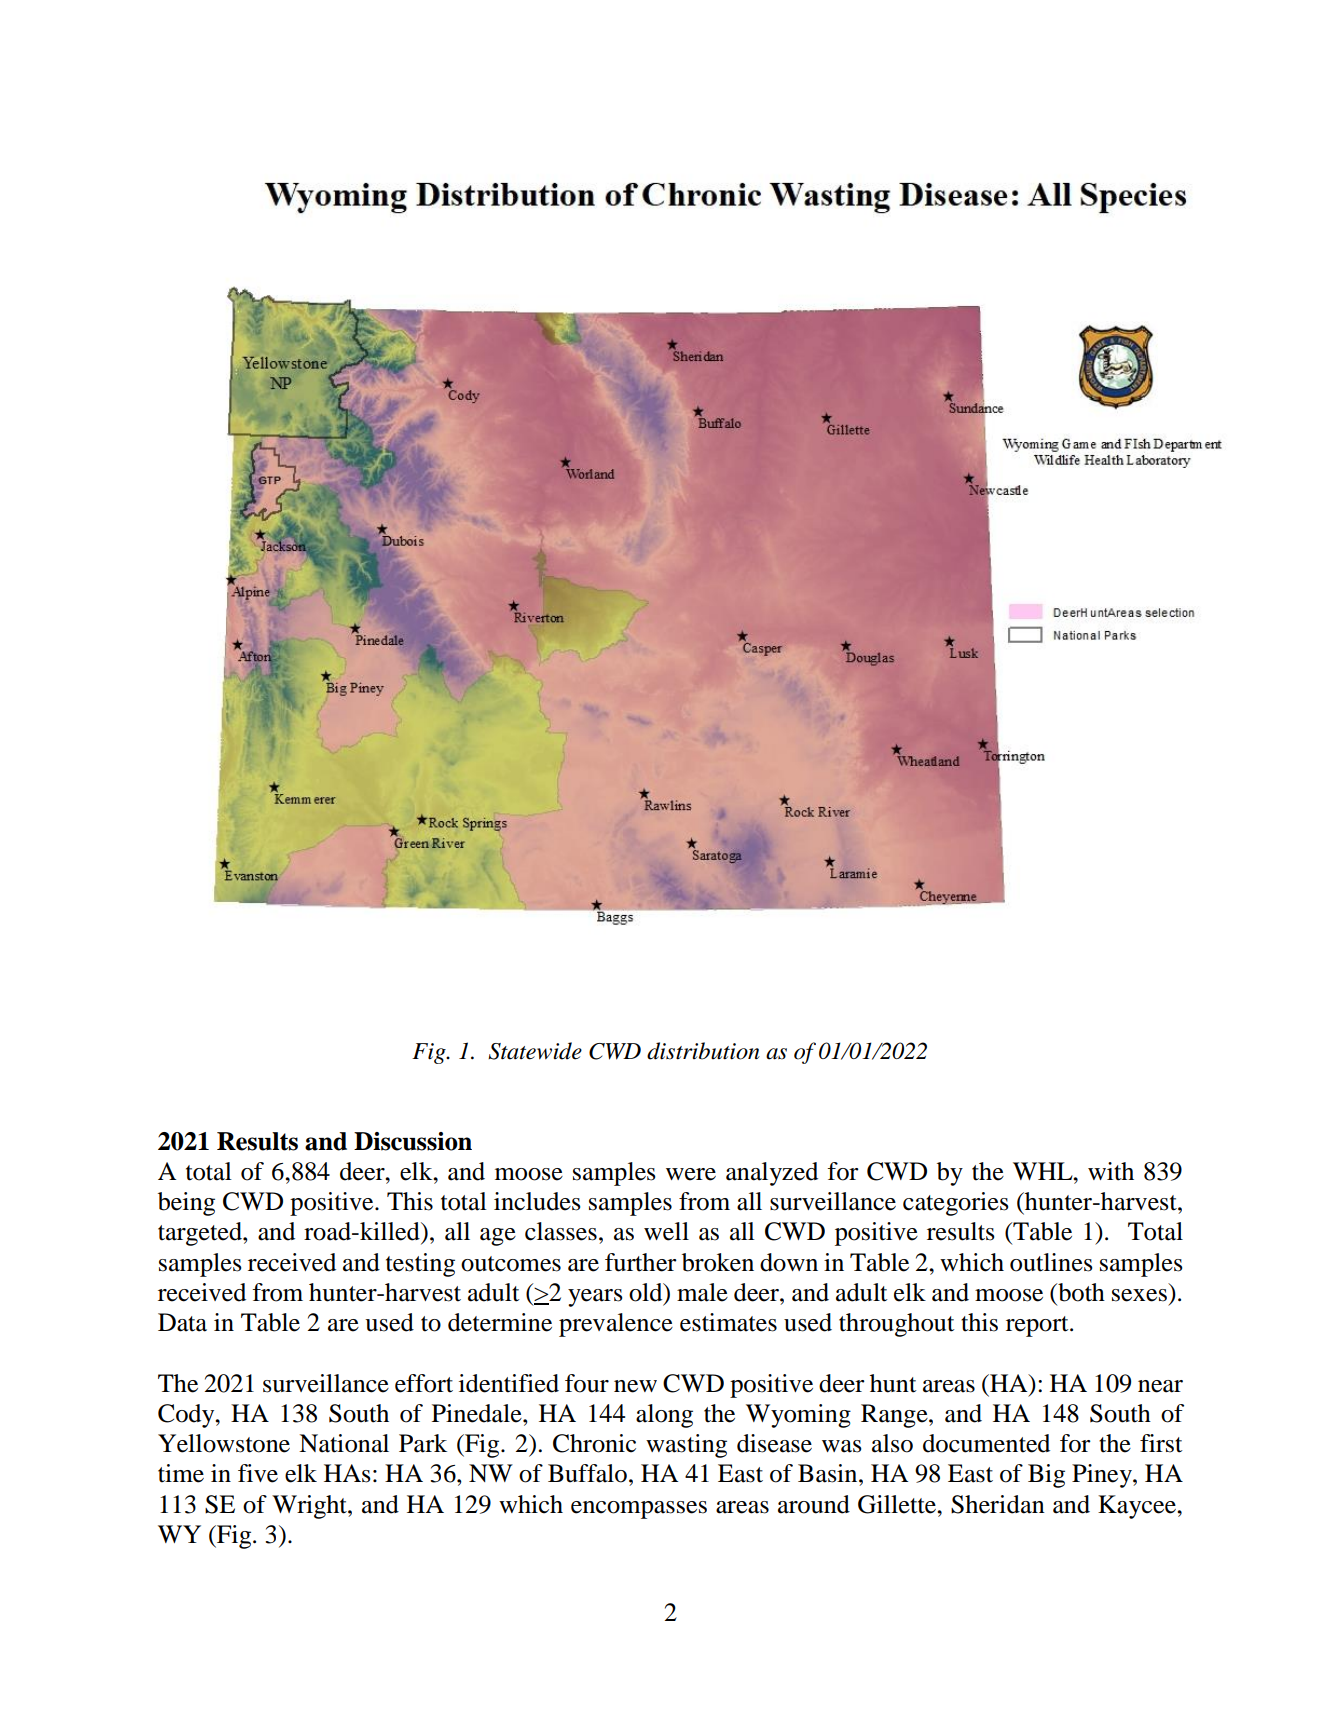 This image has width=1341, height=1736. Describe the element at coordinates (535, 1051) in the image. I see `Statewide` at that location.
